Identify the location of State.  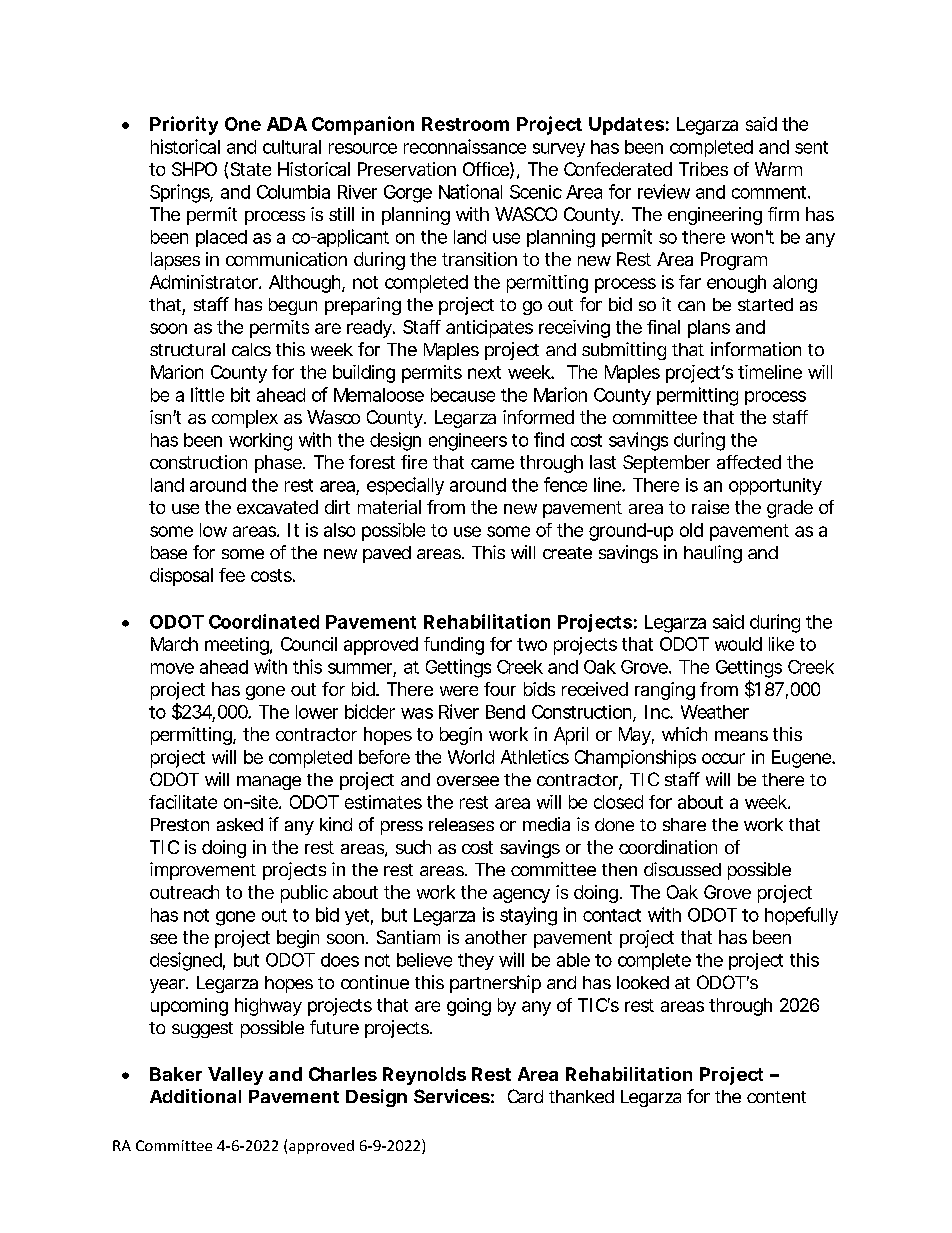
(251, 169).
